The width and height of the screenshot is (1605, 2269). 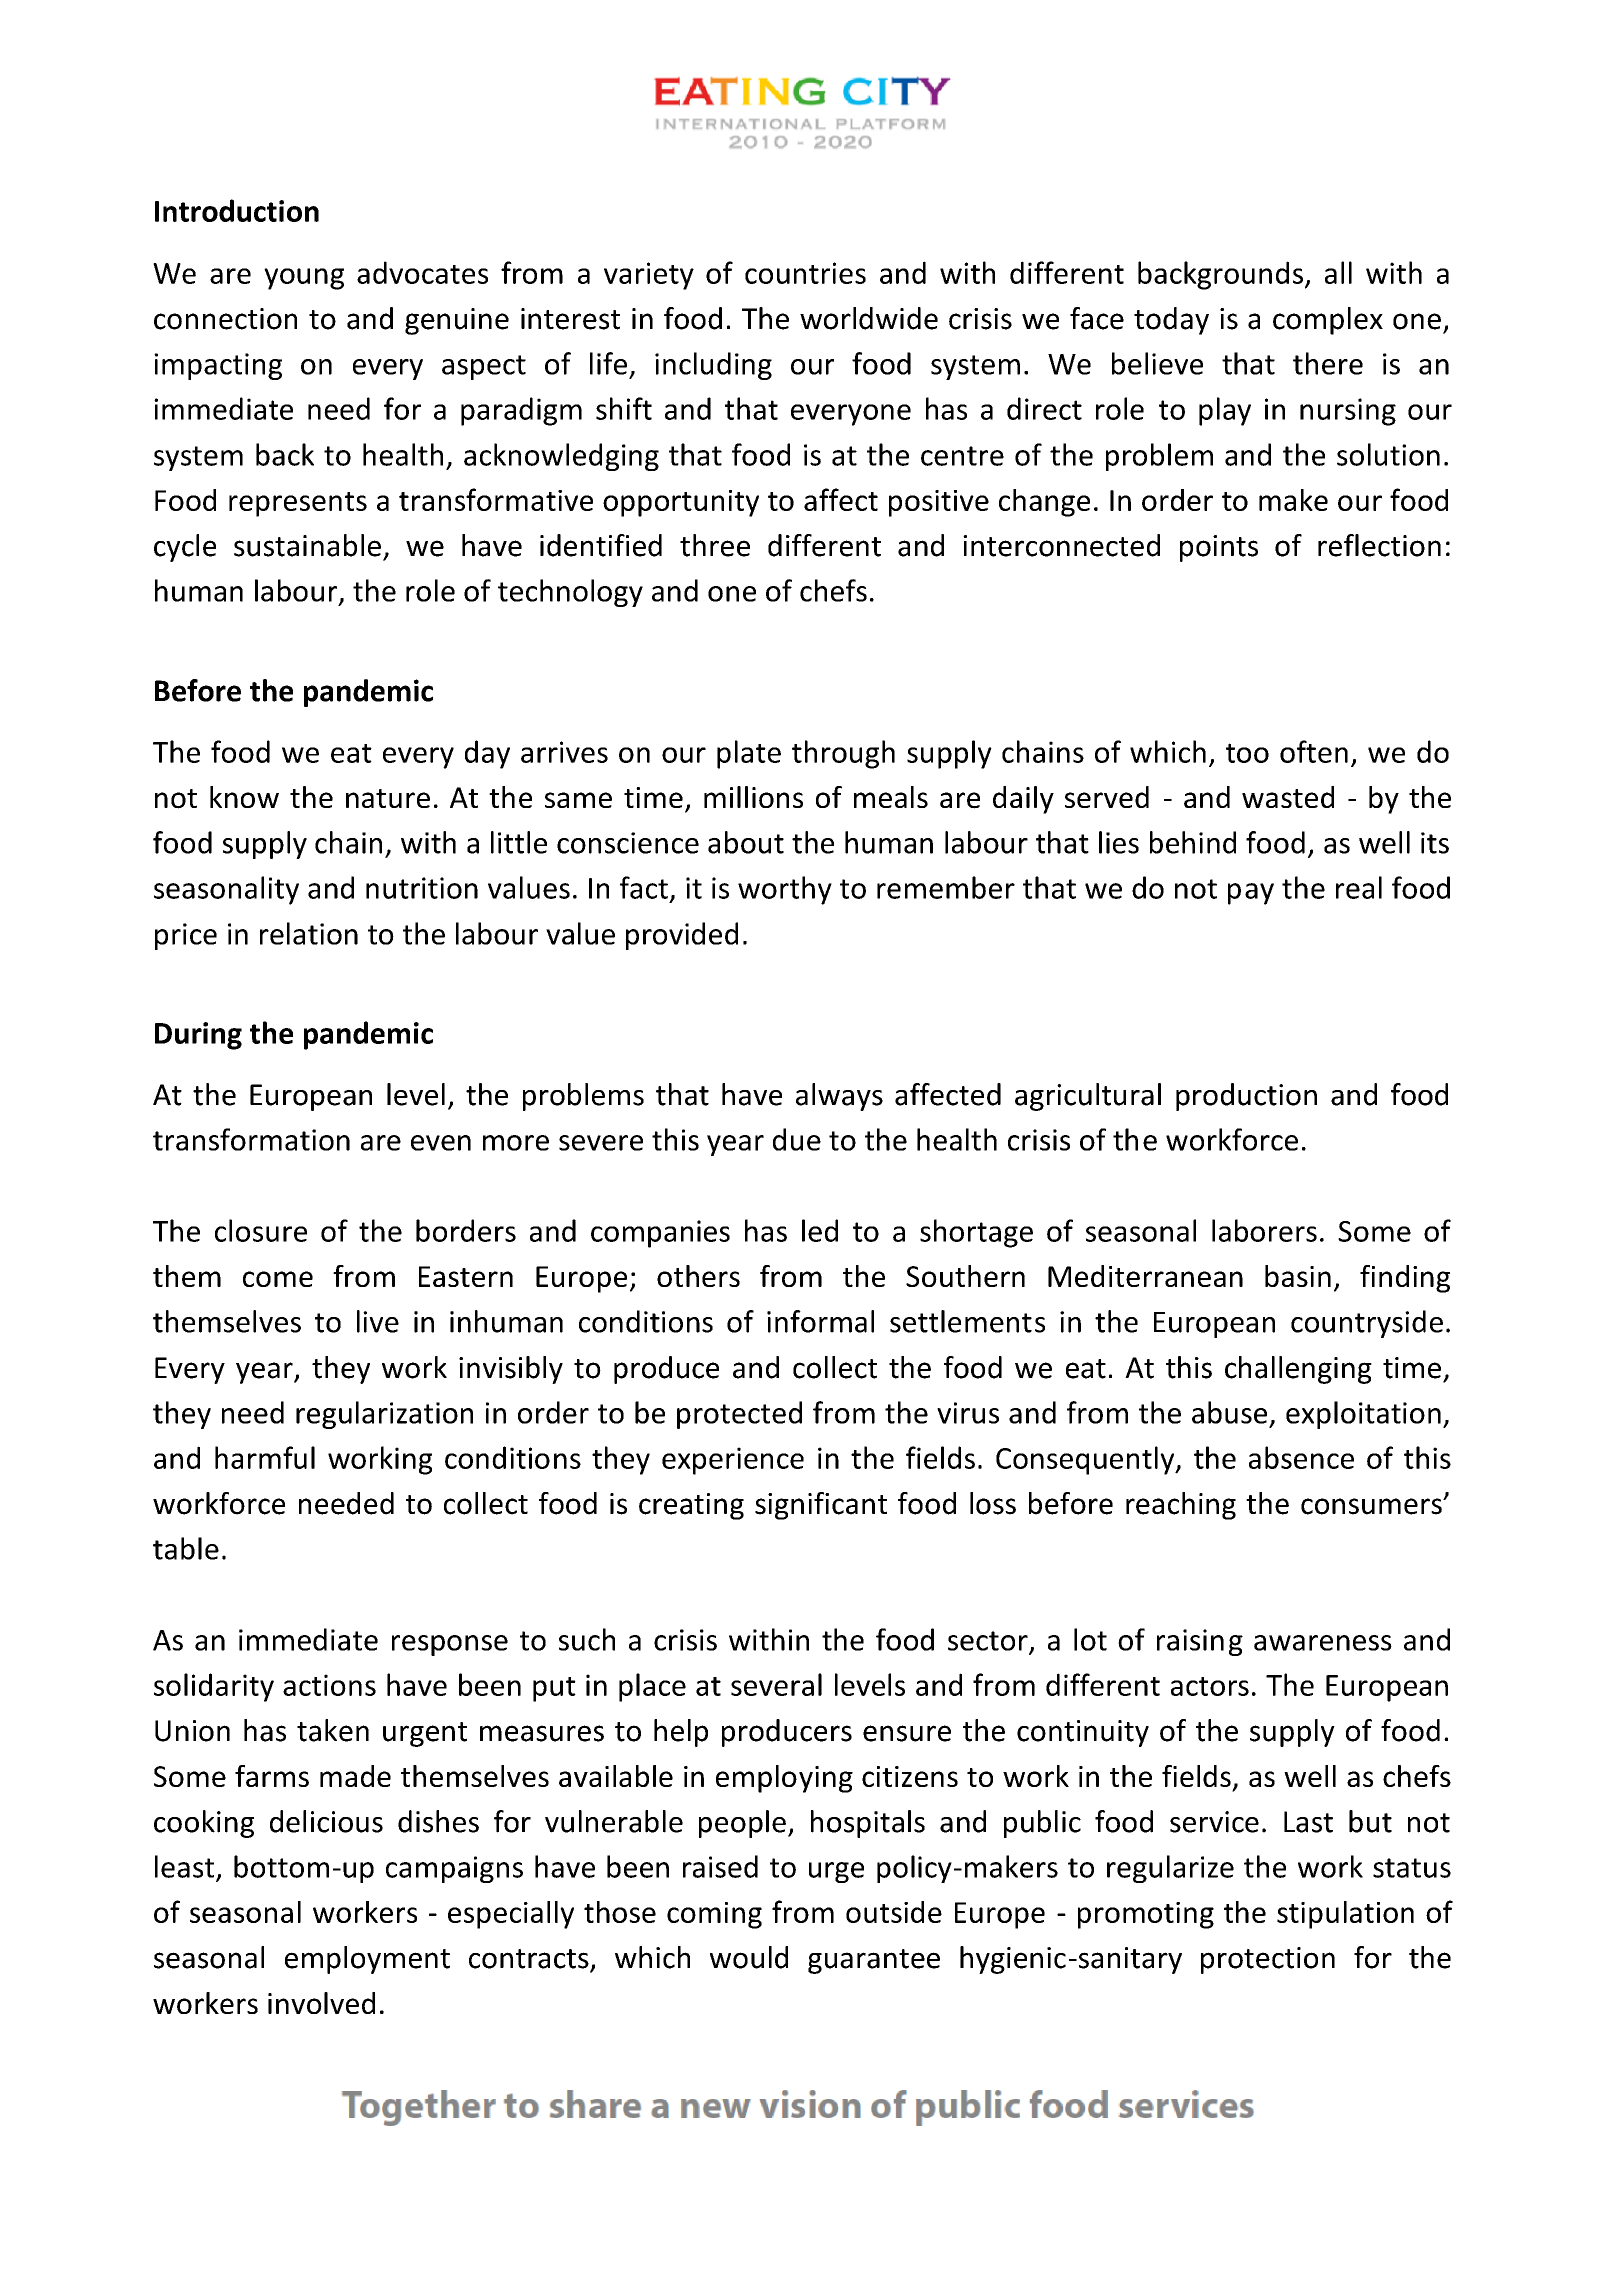 I want to click on countries, so click(x=805, y=273).
